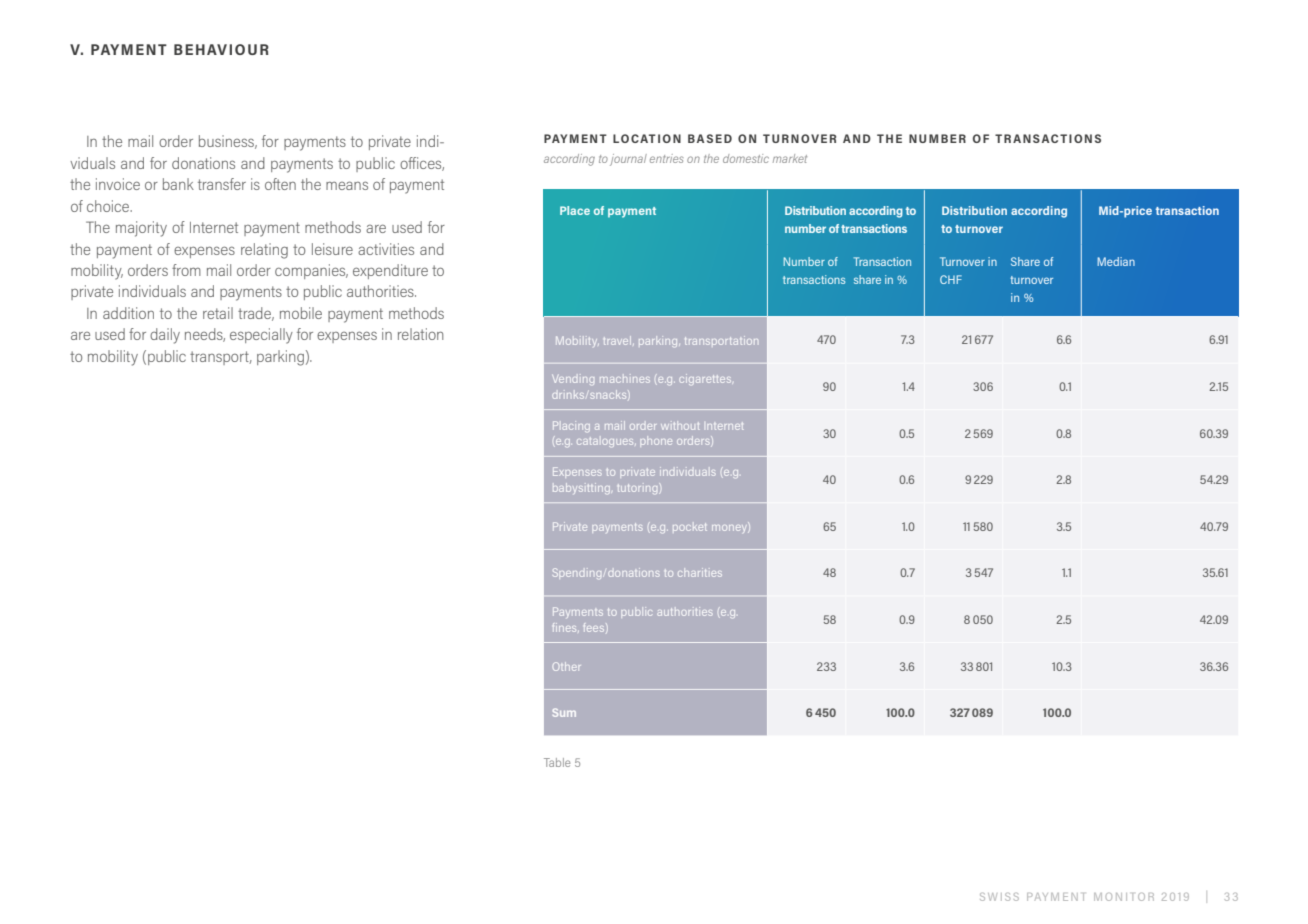 The width and height of the image is (1308, 924). I want to click on Sum, so click(564, 712).
